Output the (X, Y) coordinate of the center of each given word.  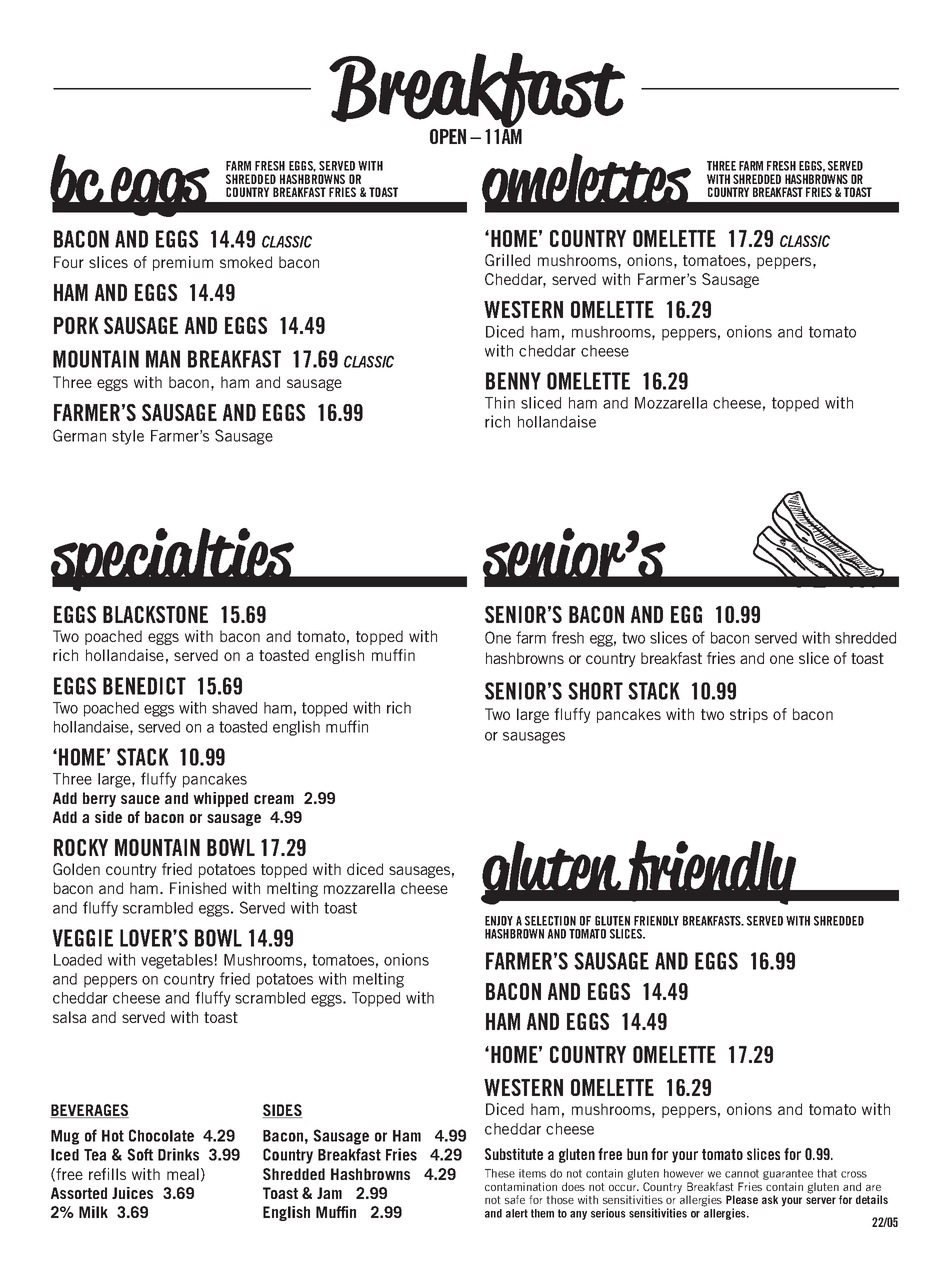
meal (183, 1174)
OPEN (448, 136)
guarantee (789, 1176)
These (500, 1173)
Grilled (507, 260)
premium (183, 263)
